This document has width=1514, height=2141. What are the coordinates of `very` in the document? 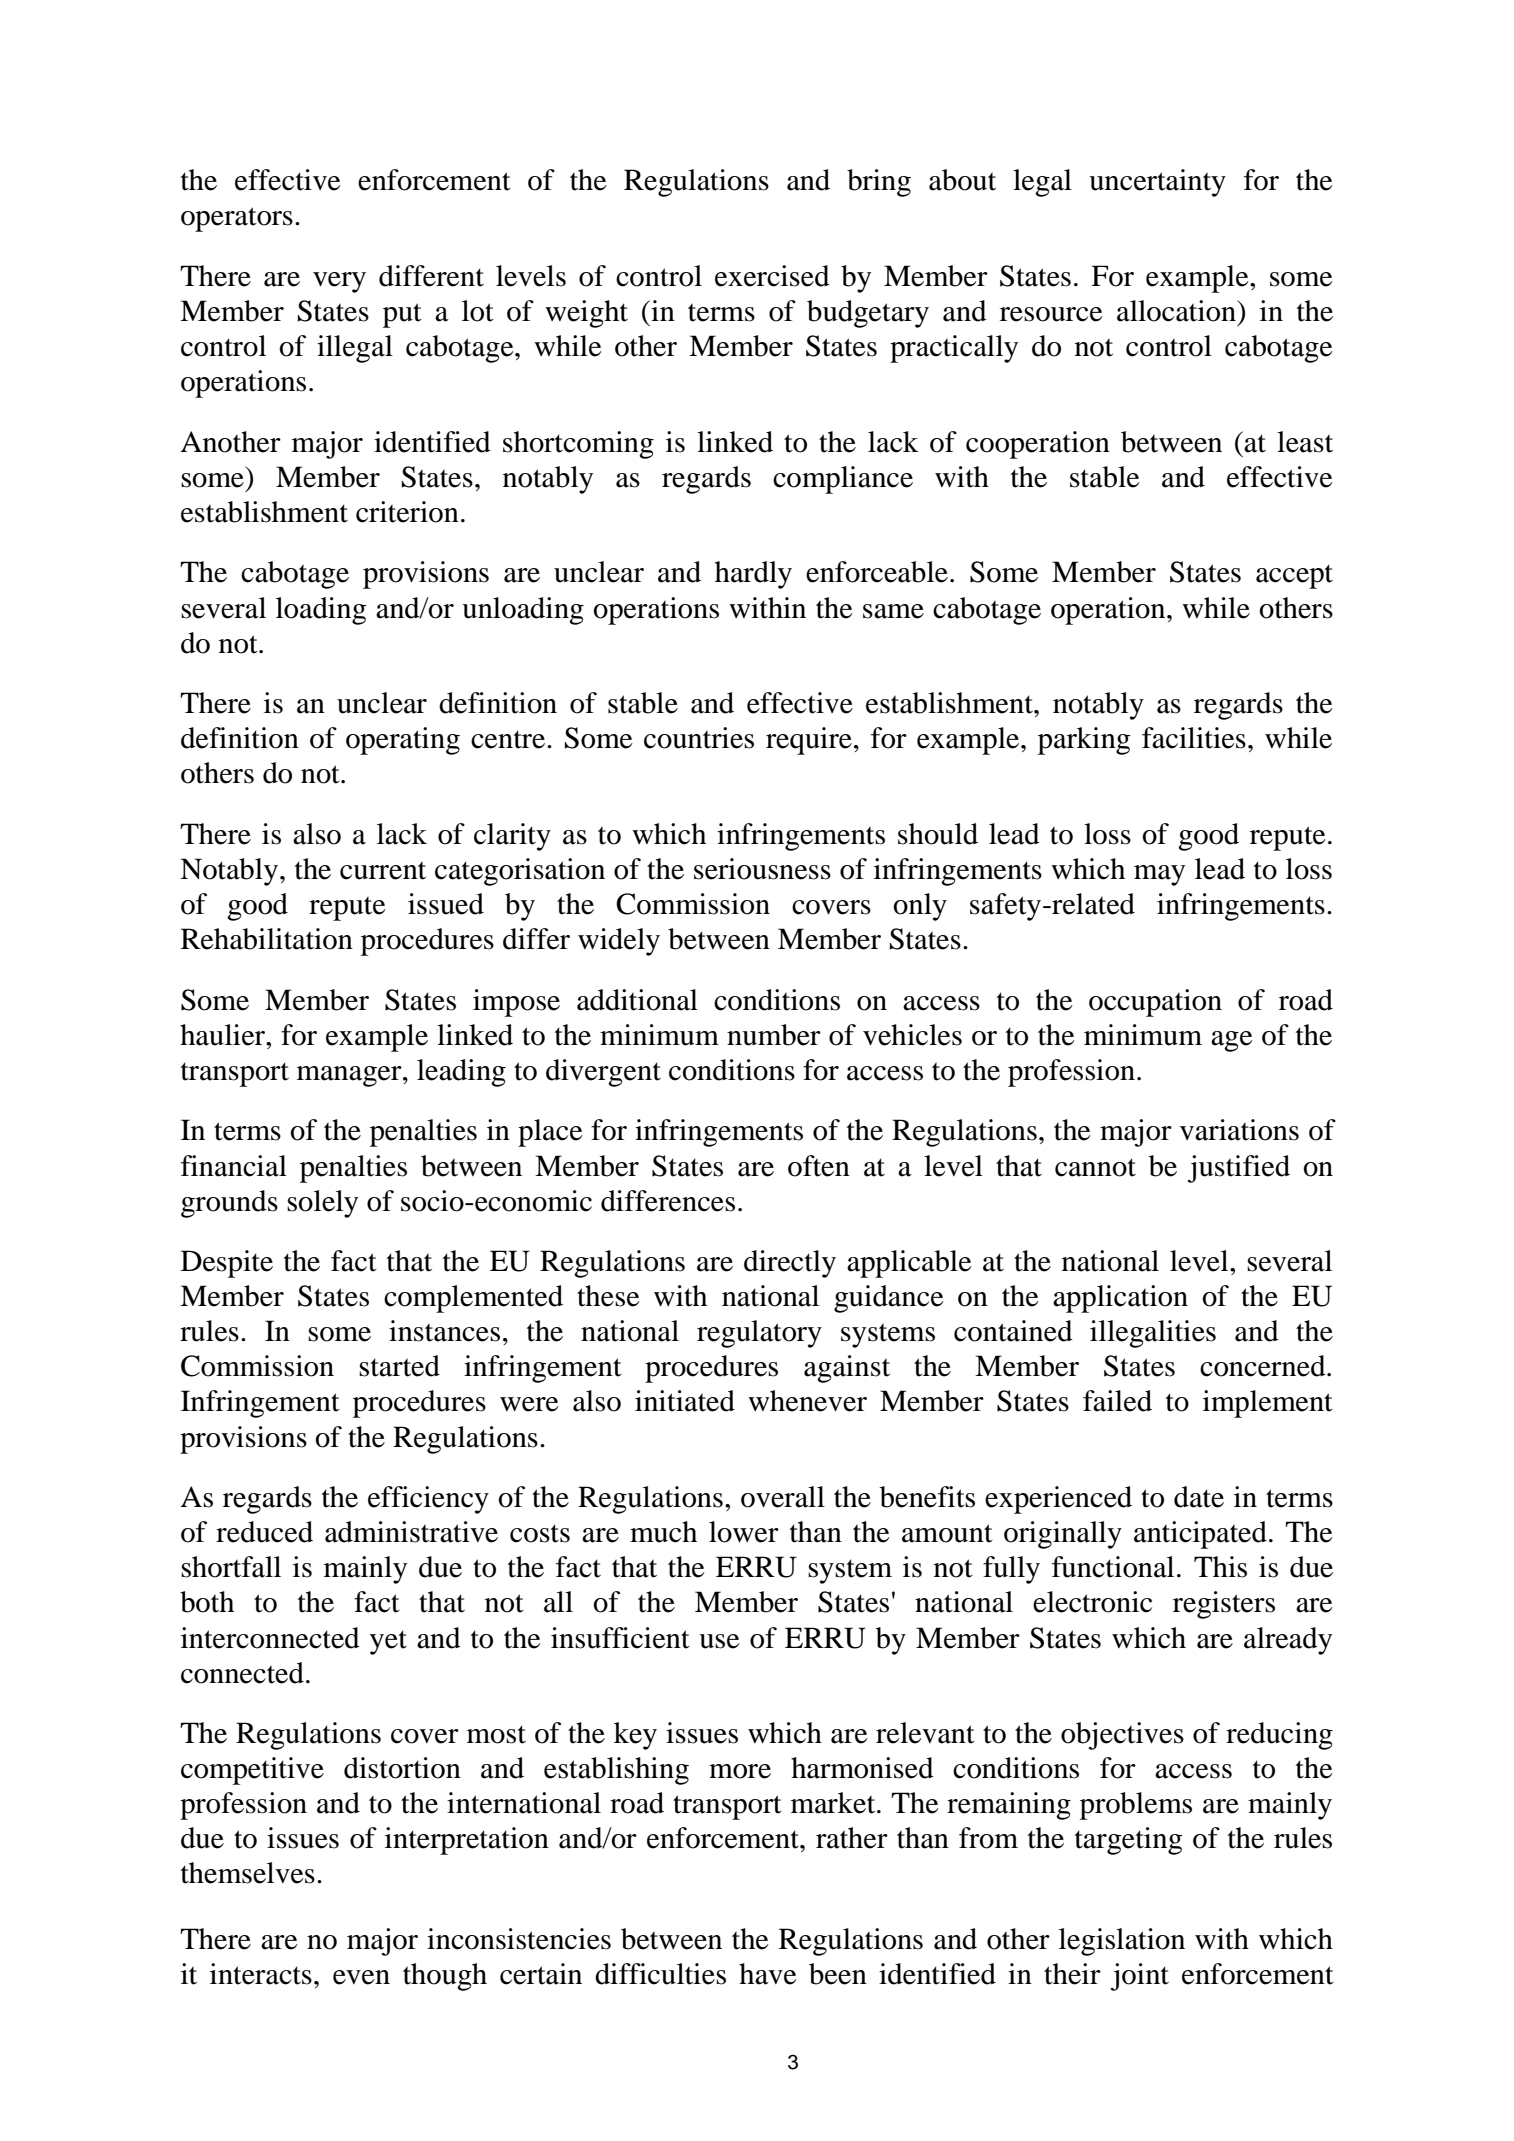 It's located at (339, 282).
